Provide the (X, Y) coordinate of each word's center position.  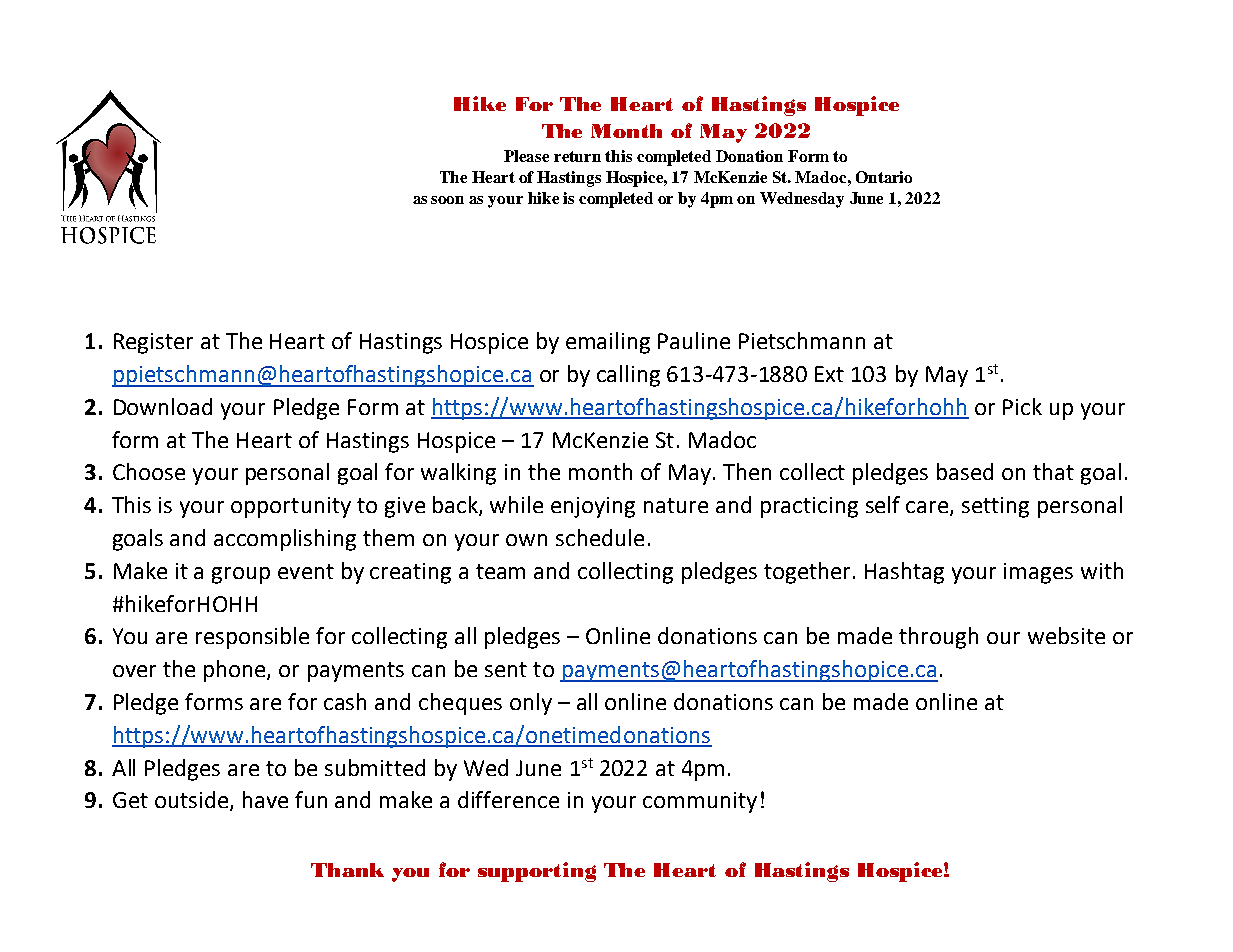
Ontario (884, 177)
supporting (537, 872)
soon (447, 200)
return (577, 156)
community (700, 802)
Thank (347, 870)
